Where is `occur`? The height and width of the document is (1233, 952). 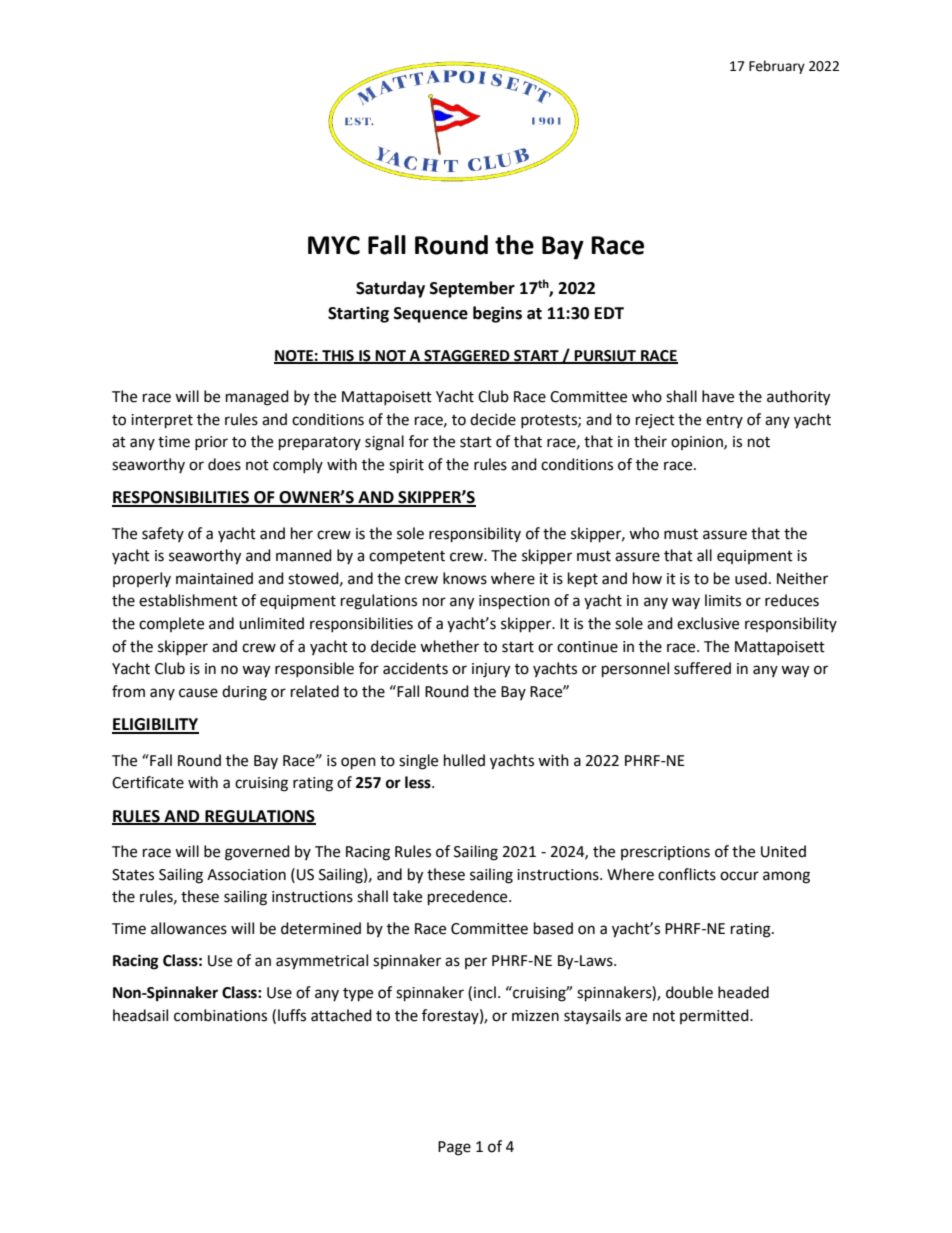 occur is located at coordinates (739, 876).
